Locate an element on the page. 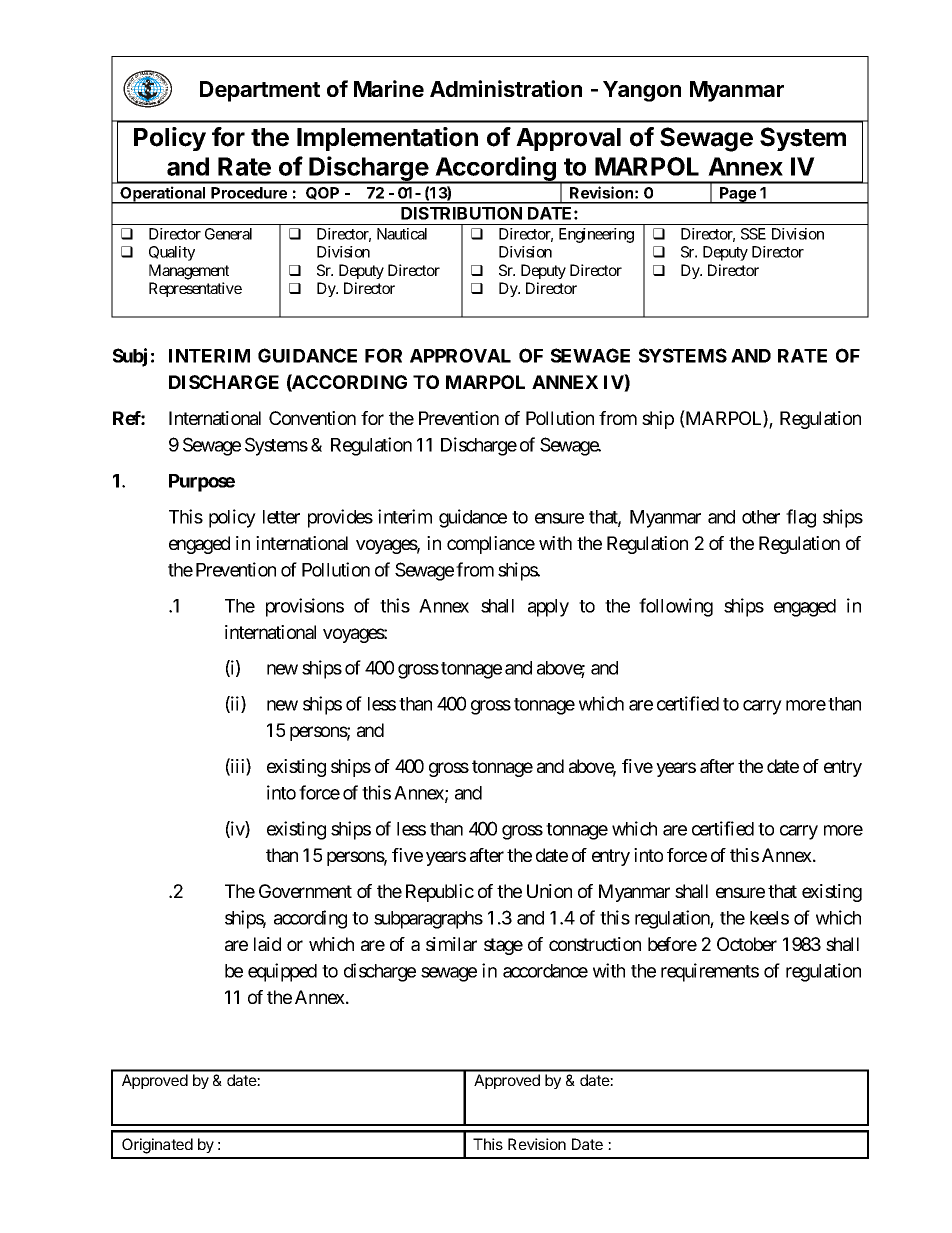 The height and width of the image is (1233, 952). letter is located at coordinates (281, 517).
